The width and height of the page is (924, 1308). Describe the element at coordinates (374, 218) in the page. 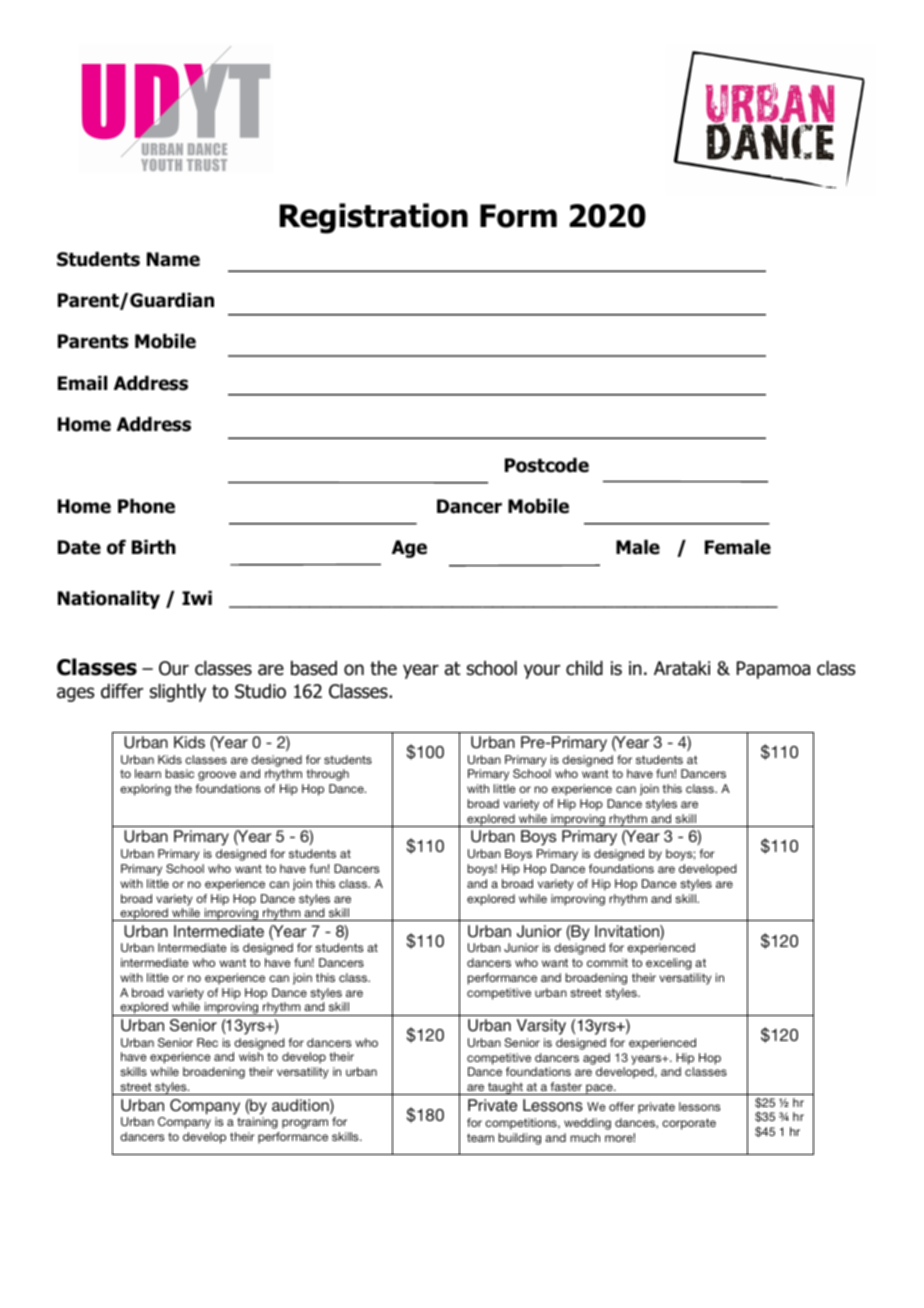

I see `Registration` at that location.
